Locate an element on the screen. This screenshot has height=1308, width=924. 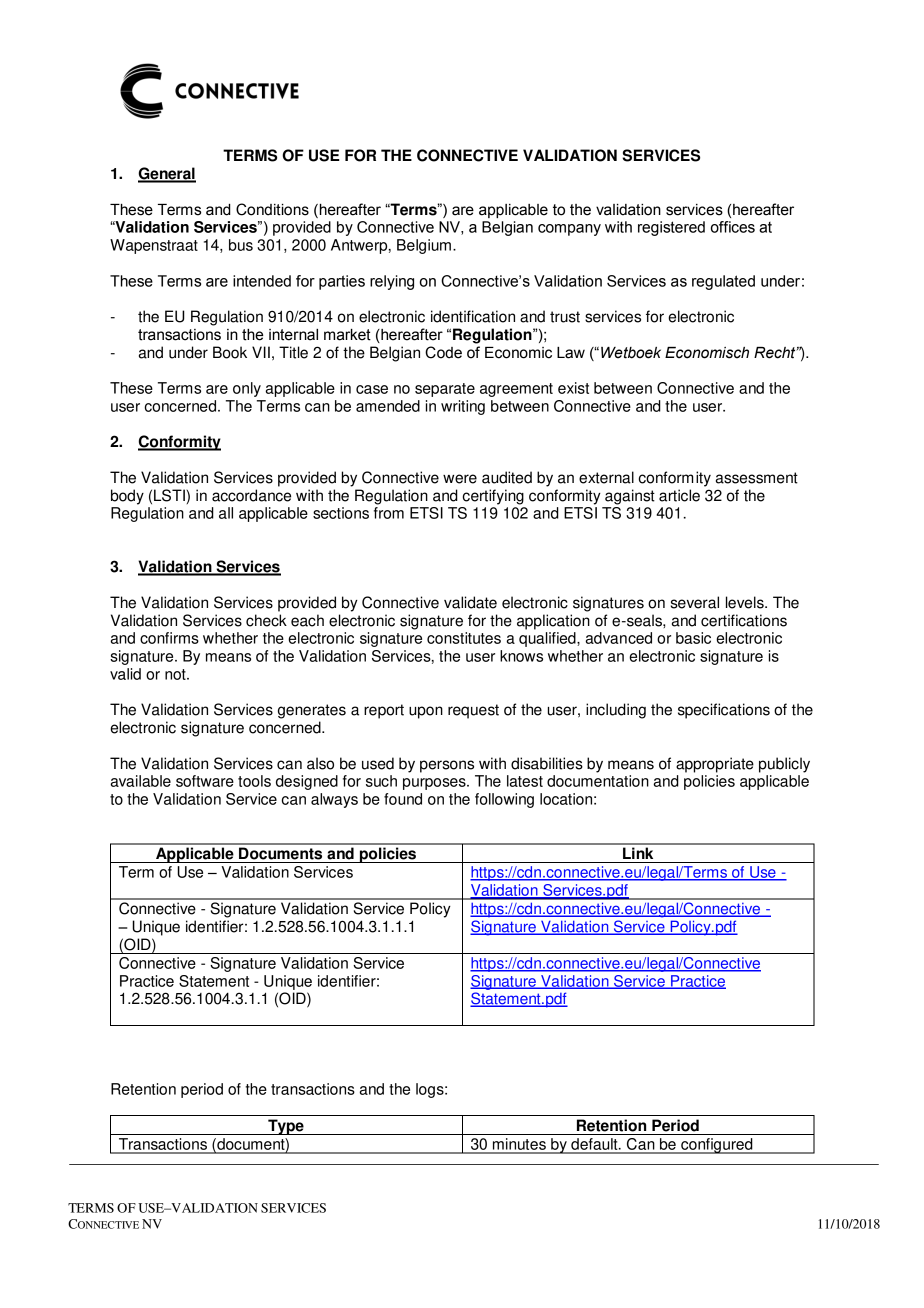
software is located at coordinates (205, 781).
